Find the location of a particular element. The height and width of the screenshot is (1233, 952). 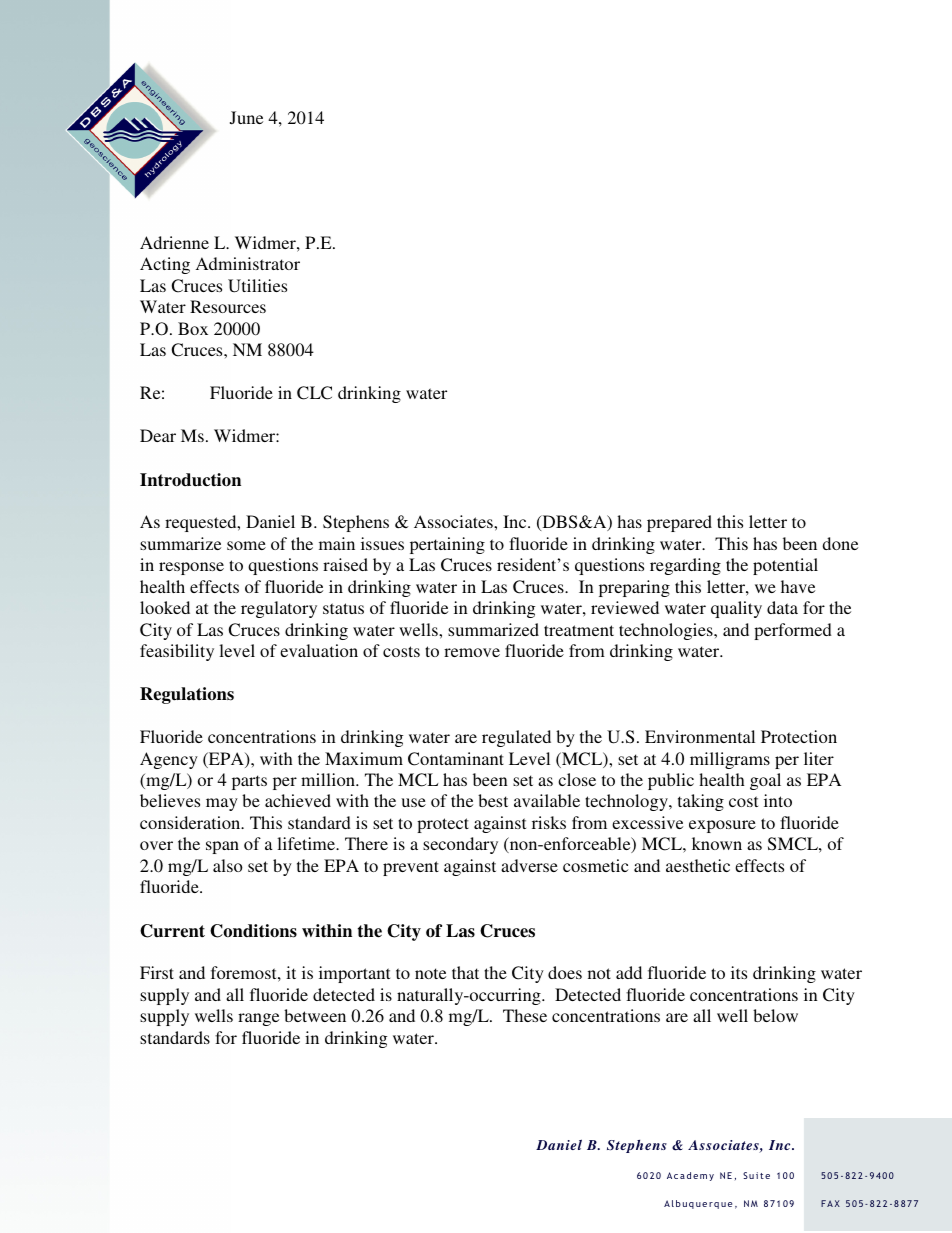

Administrator is located at coordinates (247, 263).
